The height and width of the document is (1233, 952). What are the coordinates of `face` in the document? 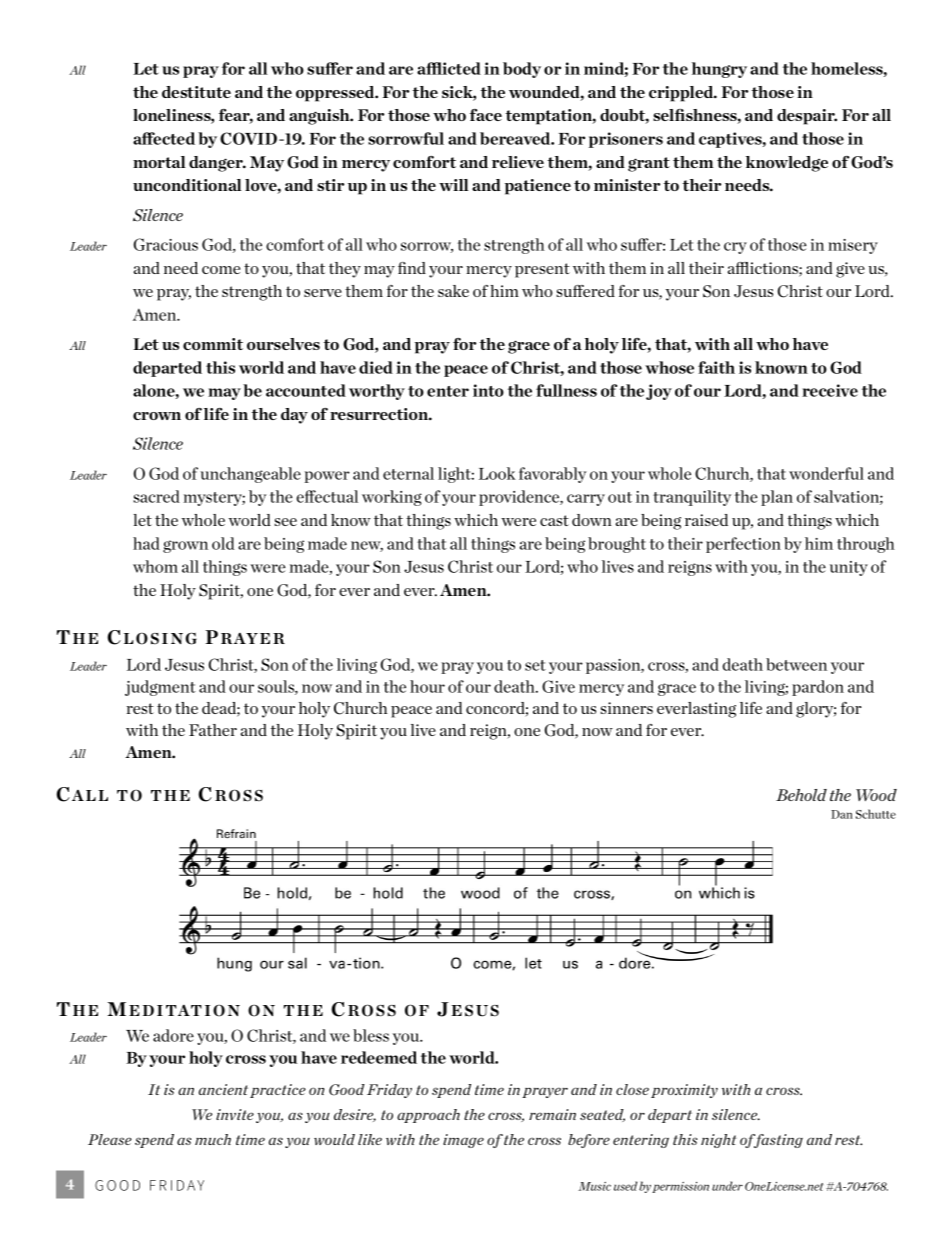 It's located at (486, 115).
